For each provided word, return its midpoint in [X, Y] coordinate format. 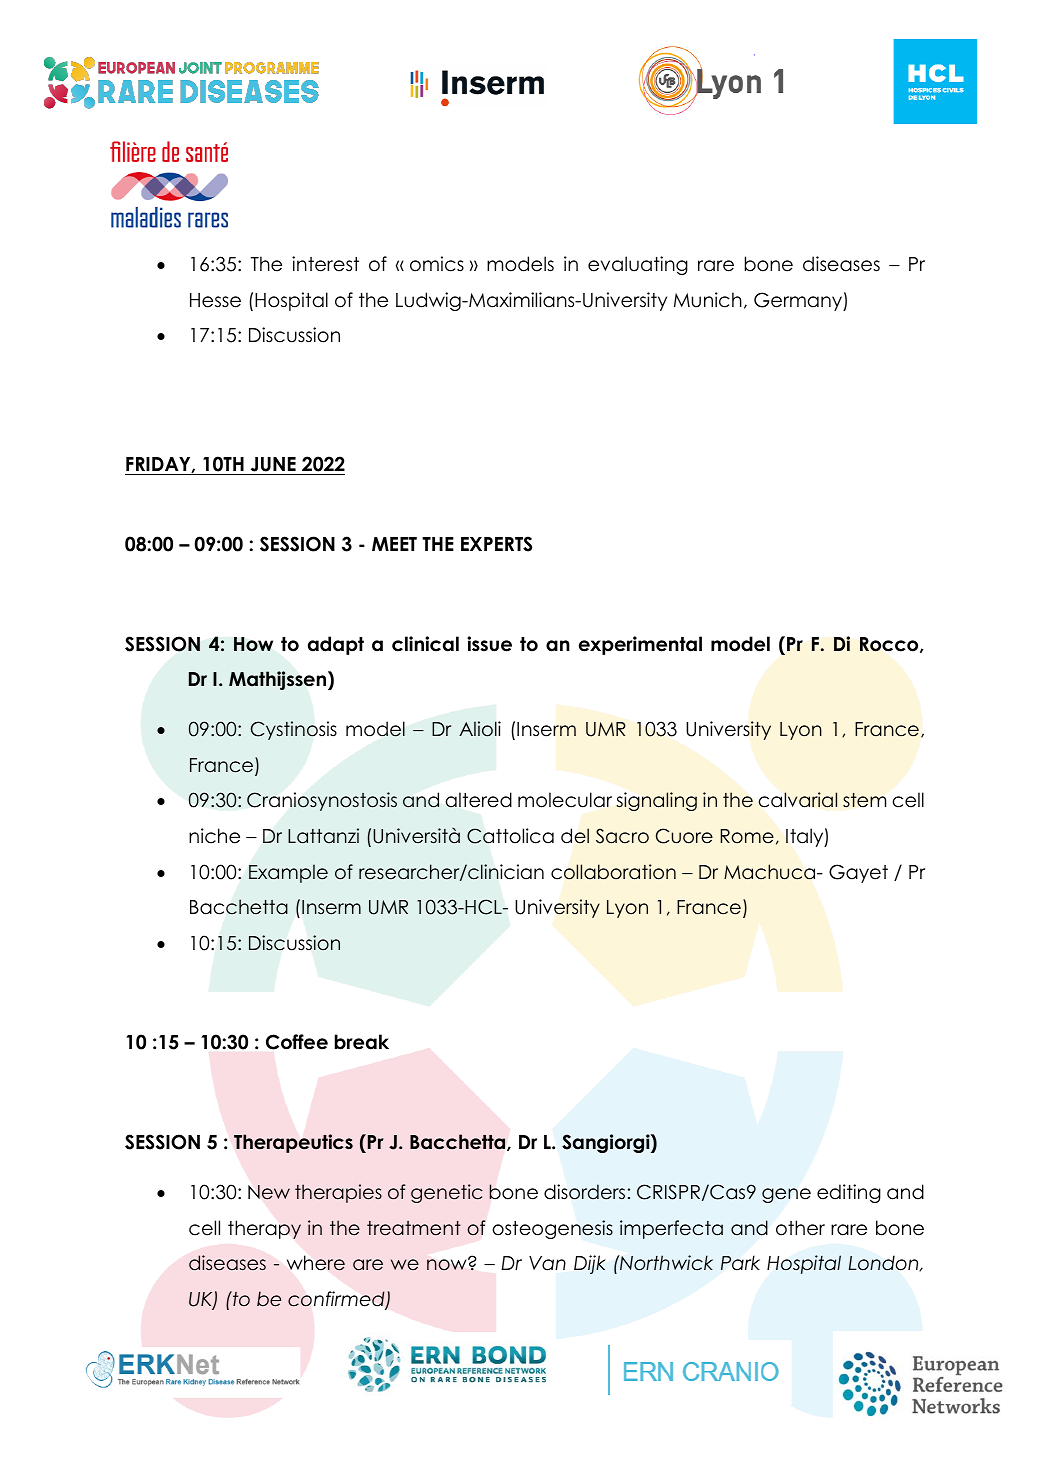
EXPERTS [496, 544]
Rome [747, 836]
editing [849, 1193]
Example [288, 873]
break [362, 1042]
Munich [708, 300]
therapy [264, 1229]
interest [325, 264]
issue [489, 644]
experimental [640, 645]
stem [864, 800]
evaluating [638, 265]
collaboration [613, 872]
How [253, 644]
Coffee [297, 1042]
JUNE [273, 466]
